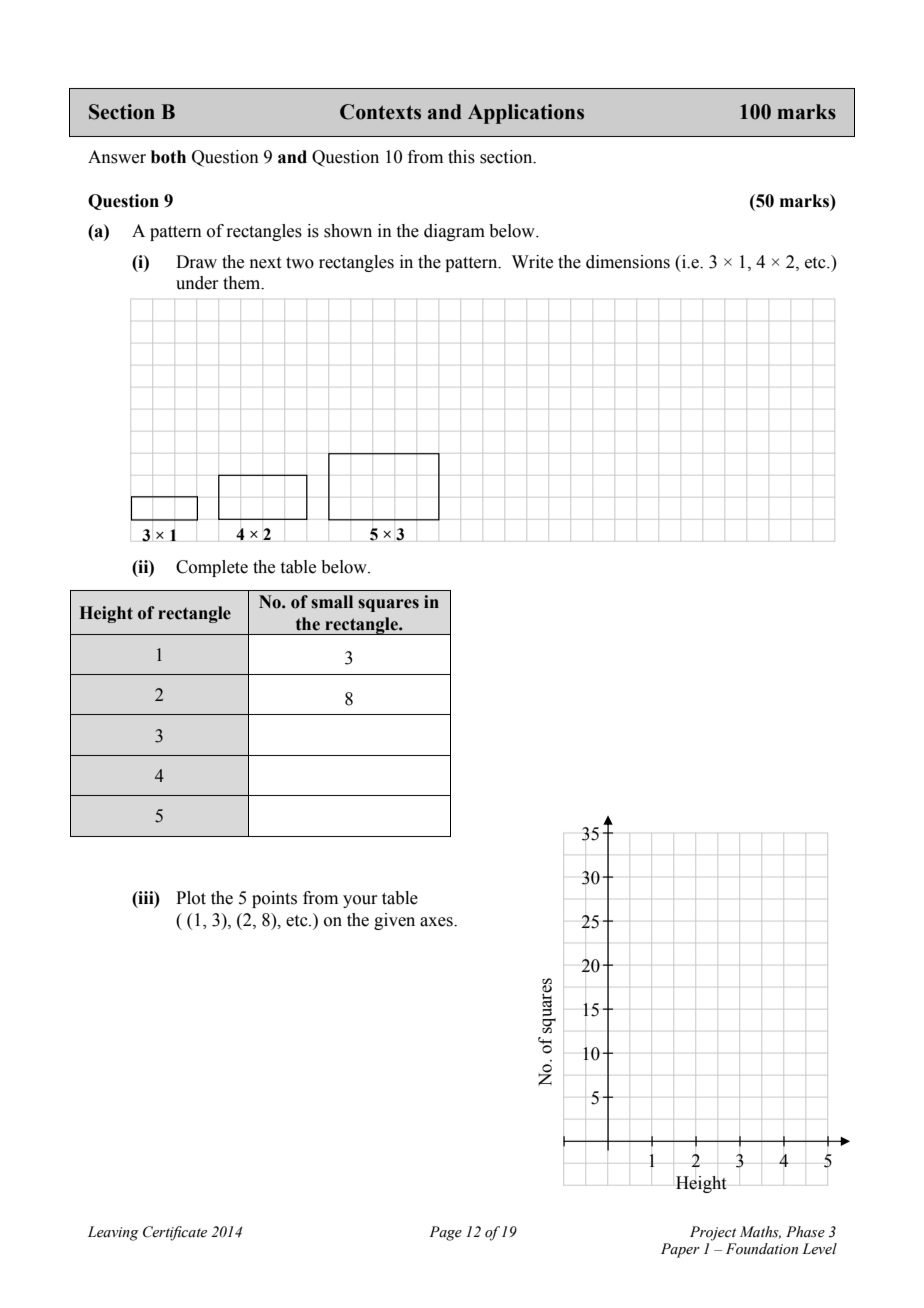 This screenshot has height=1308, width=924. Describe the element at coordinates (628, 262) in the screenshot. I see `dimensions` at that location.
